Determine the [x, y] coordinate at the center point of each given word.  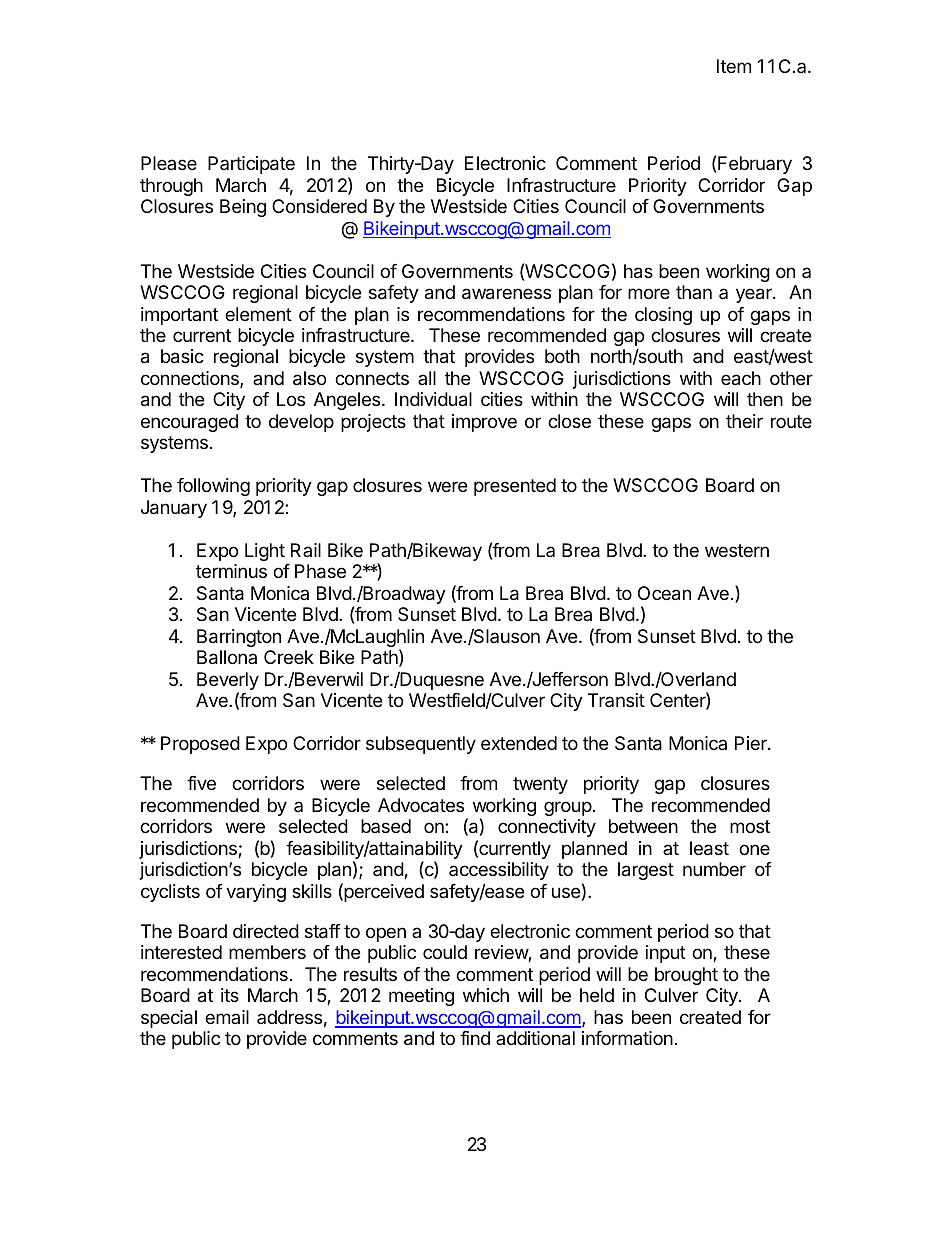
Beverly [228, 682]
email [227, 1017]
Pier [752, 743]
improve [484, 423]
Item [734, 66]
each [741, 378]
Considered [319, 206]
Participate [251, 165]
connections [191, 379]
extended [519, 743]
